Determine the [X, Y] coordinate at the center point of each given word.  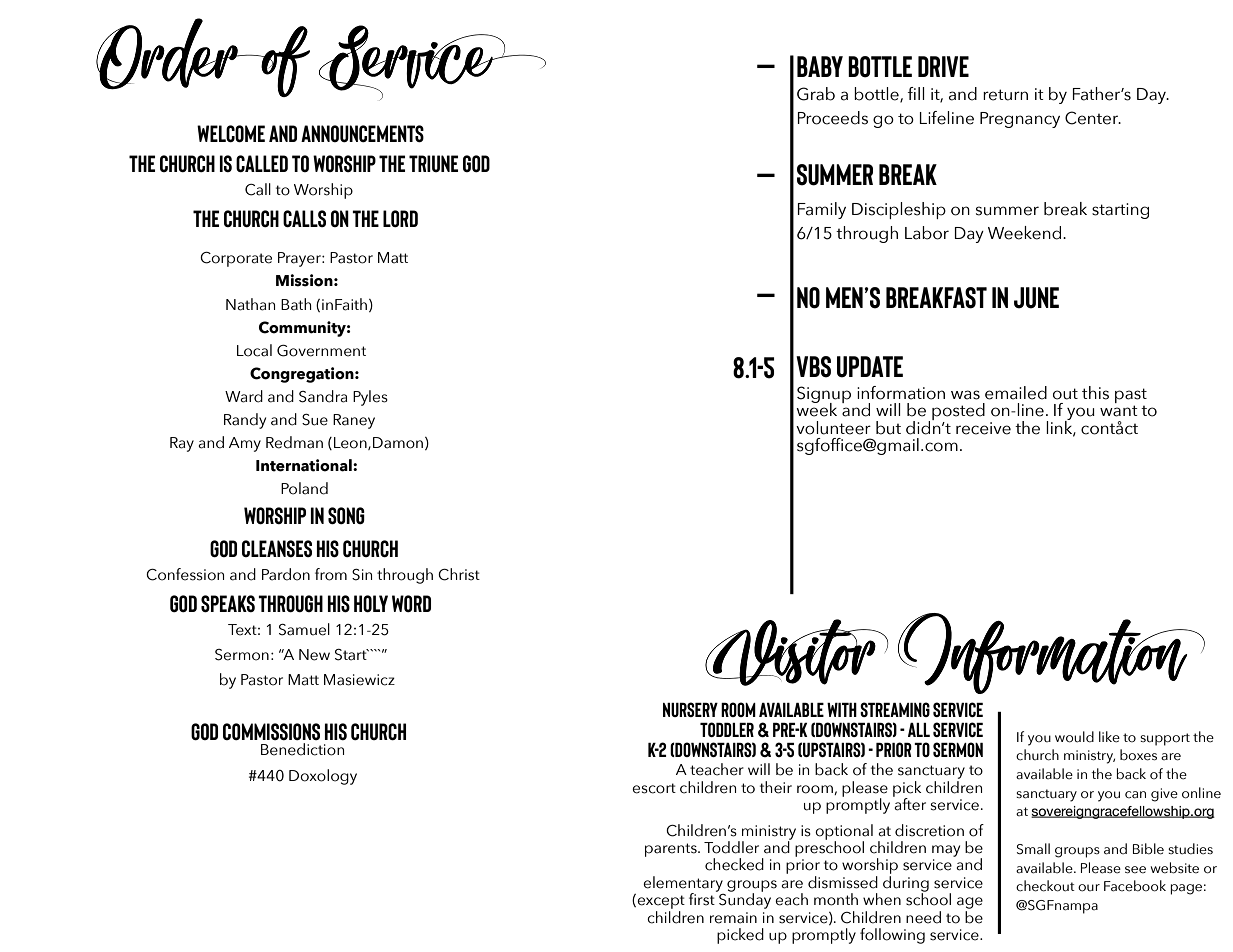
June [1036, 298]
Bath [296, 304]
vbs [813, 367]
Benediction [302, 749]
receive [983, 428]
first [703, 898]
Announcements [362, 133]
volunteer [833, 428]
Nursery [690, 709]
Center [1093, 118]
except [661, 902]
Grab [816, 94]
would [1074, 737]
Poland [304, 488]
